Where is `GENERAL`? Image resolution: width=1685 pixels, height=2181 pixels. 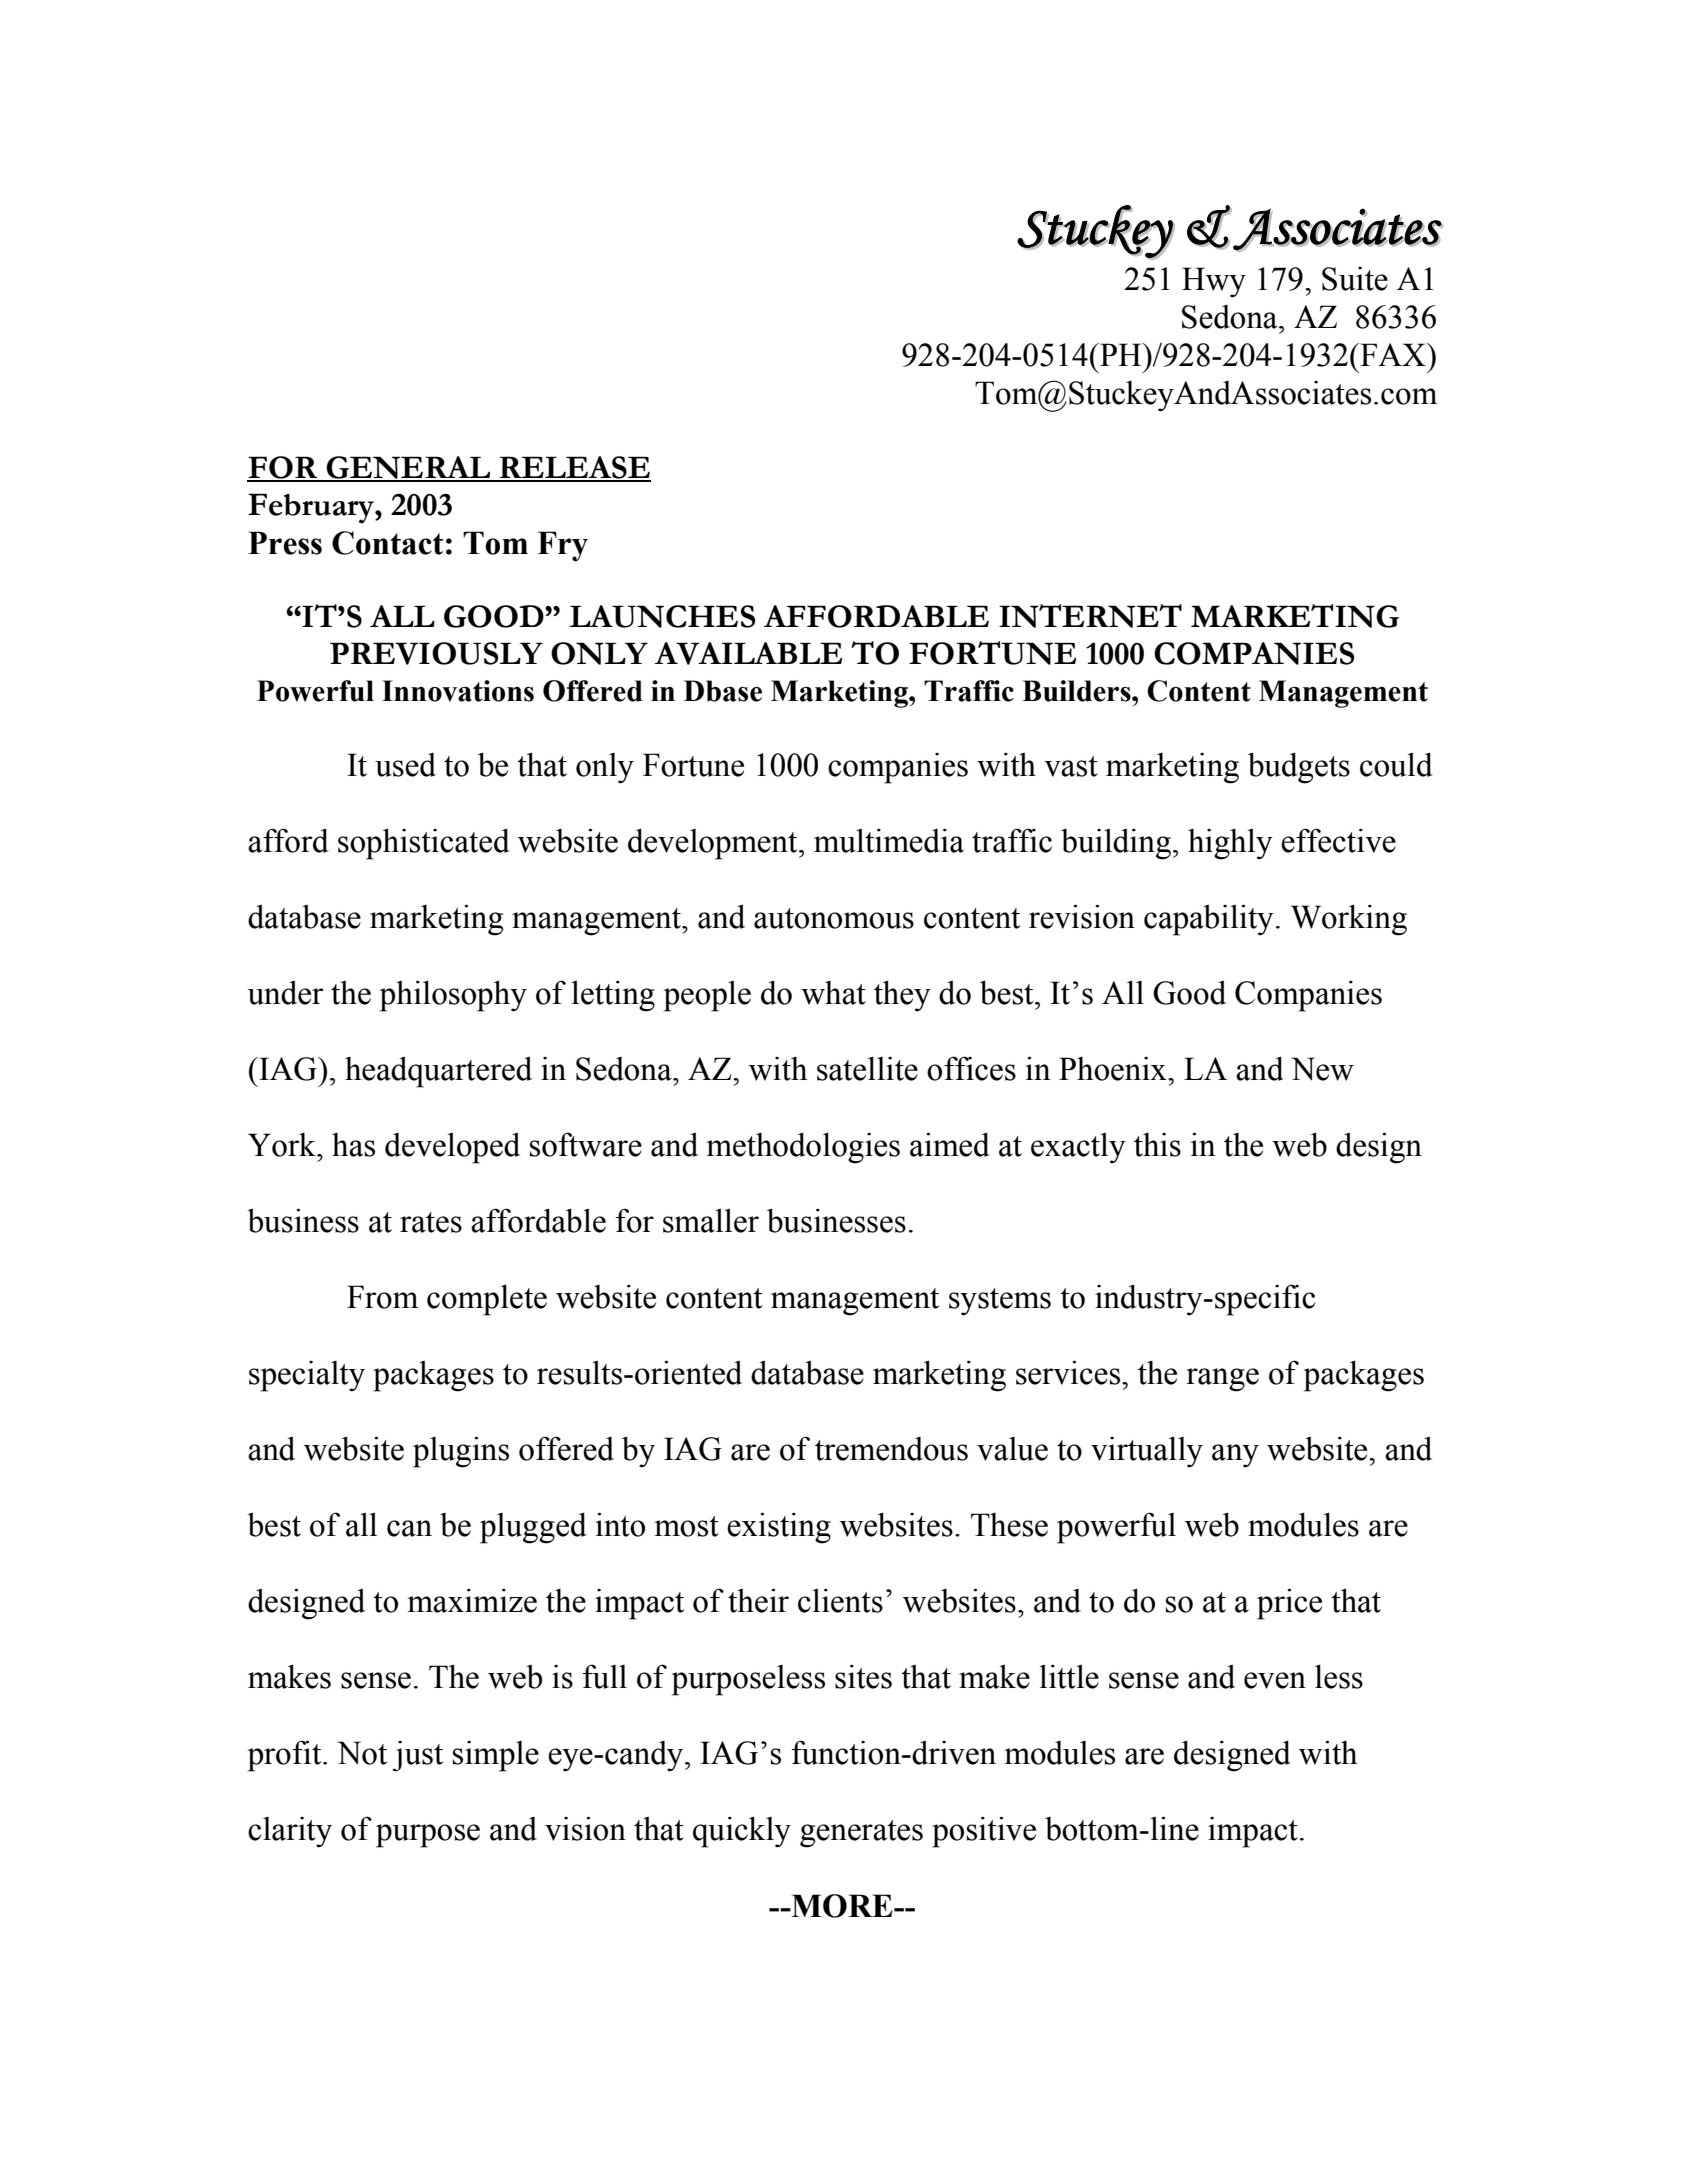 GENERAL is located at coordinates (408, 468).
